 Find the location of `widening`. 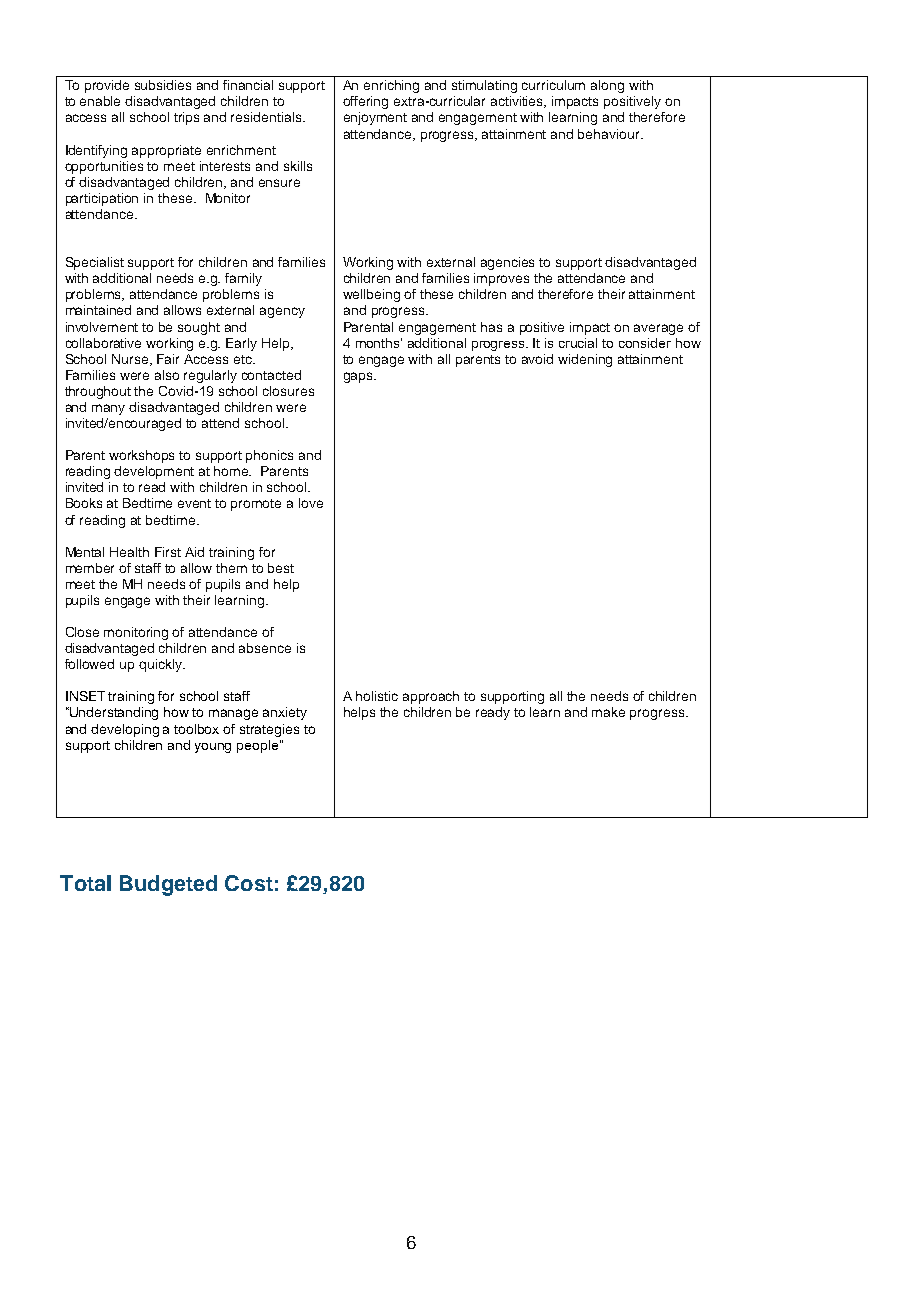

widening is located at coordinates (585, 360).
